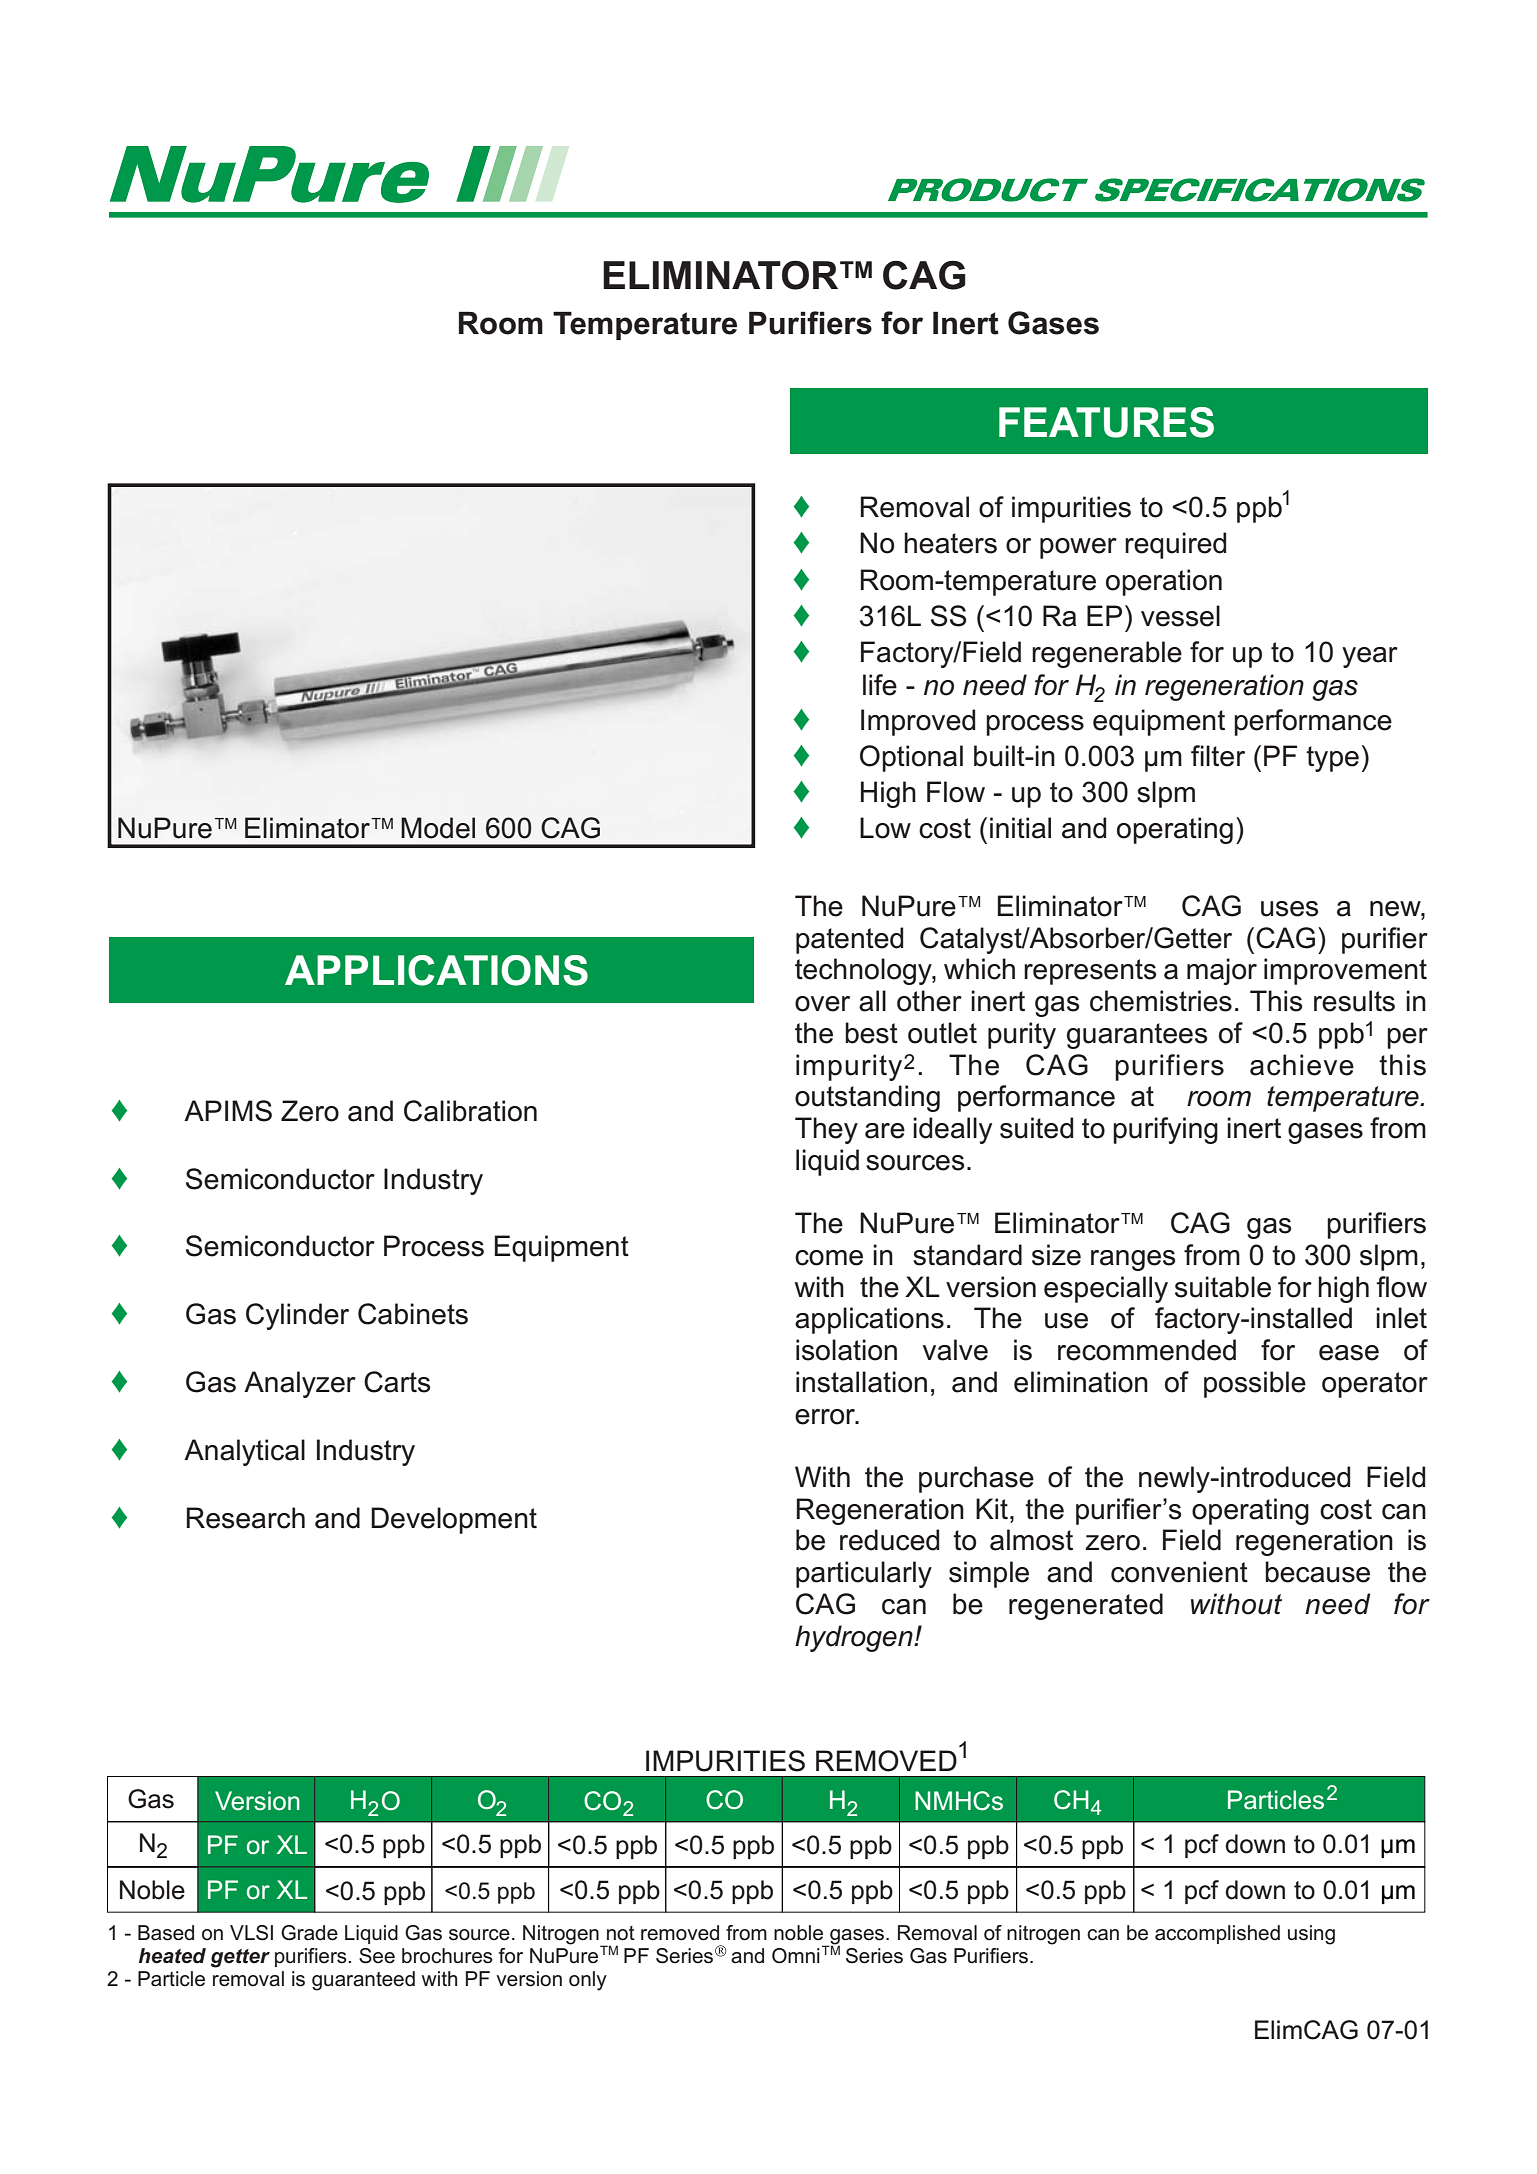  Describe the element at coordinates (829, 1258) in the screenshot. I see `come` at that location.
